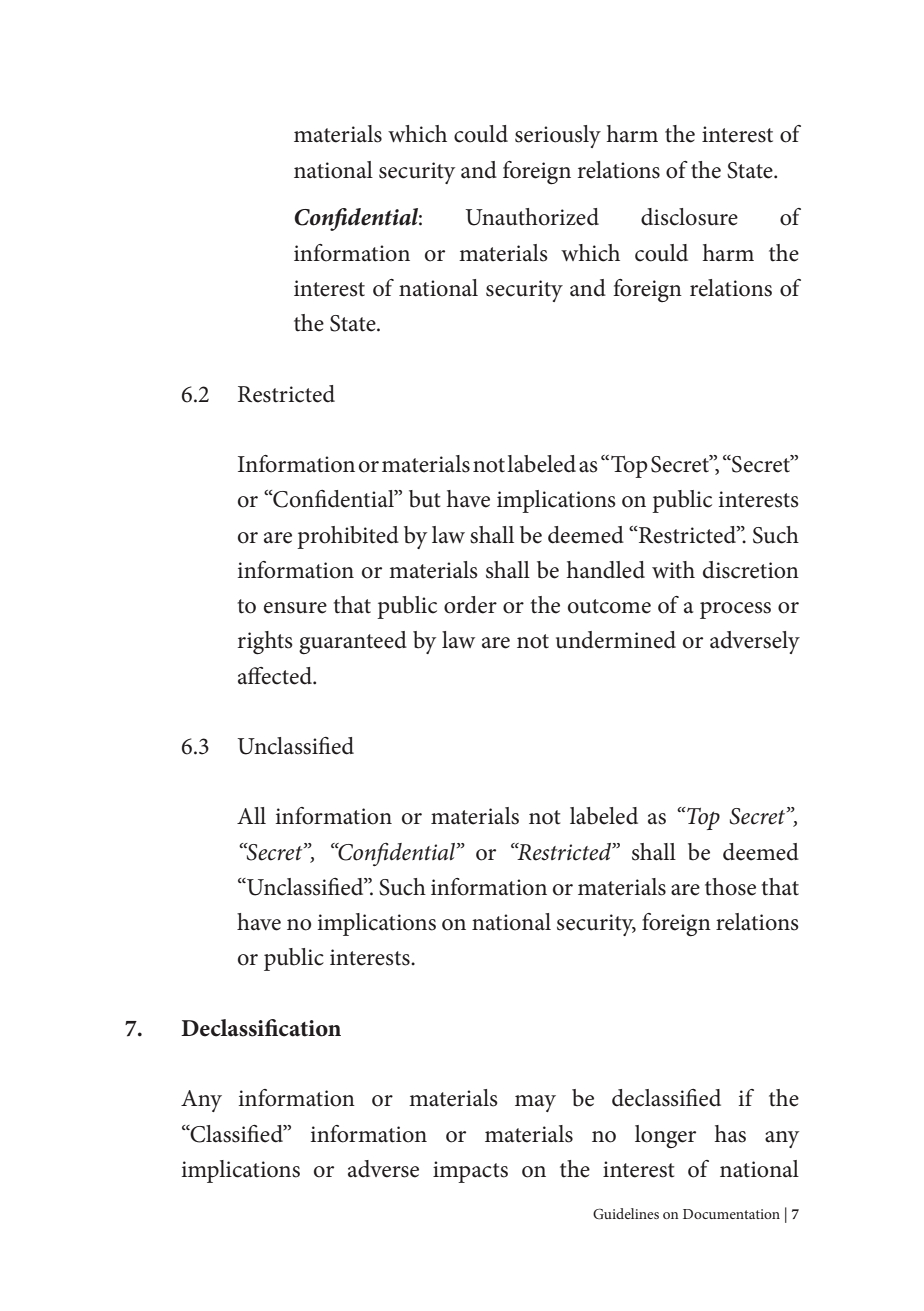  What do you see at coordinates (558, 136) in the screenshot?
I see `seriously` at bounding box center [558, 136].
